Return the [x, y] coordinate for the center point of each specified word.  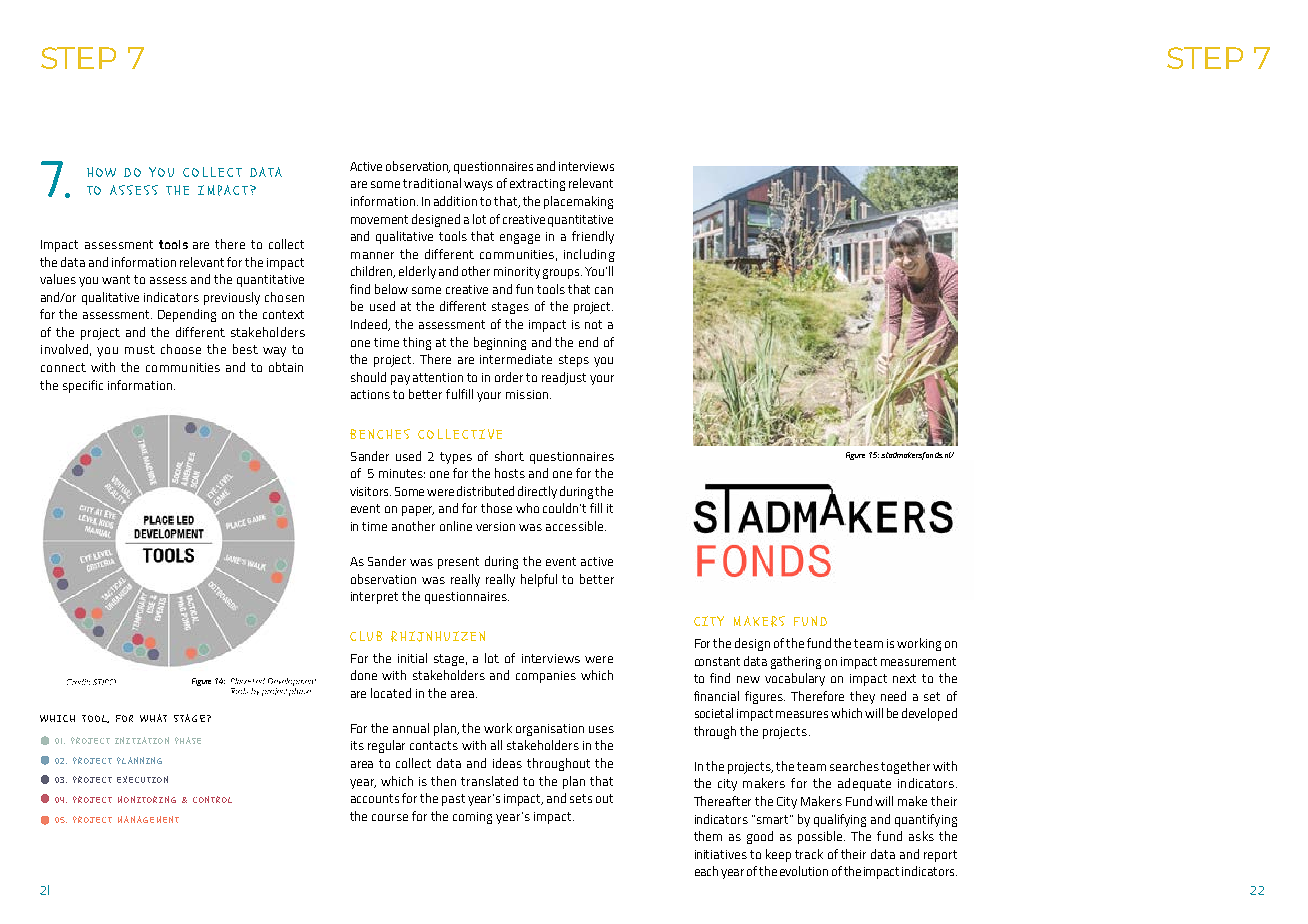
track [809, 854]
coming [472, 818]
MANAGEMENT [148, 819]
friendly [593, 237]
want [116, 279]
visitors [370, 491]
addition [455, 201]
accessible [574, 526]
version [495, 526]
